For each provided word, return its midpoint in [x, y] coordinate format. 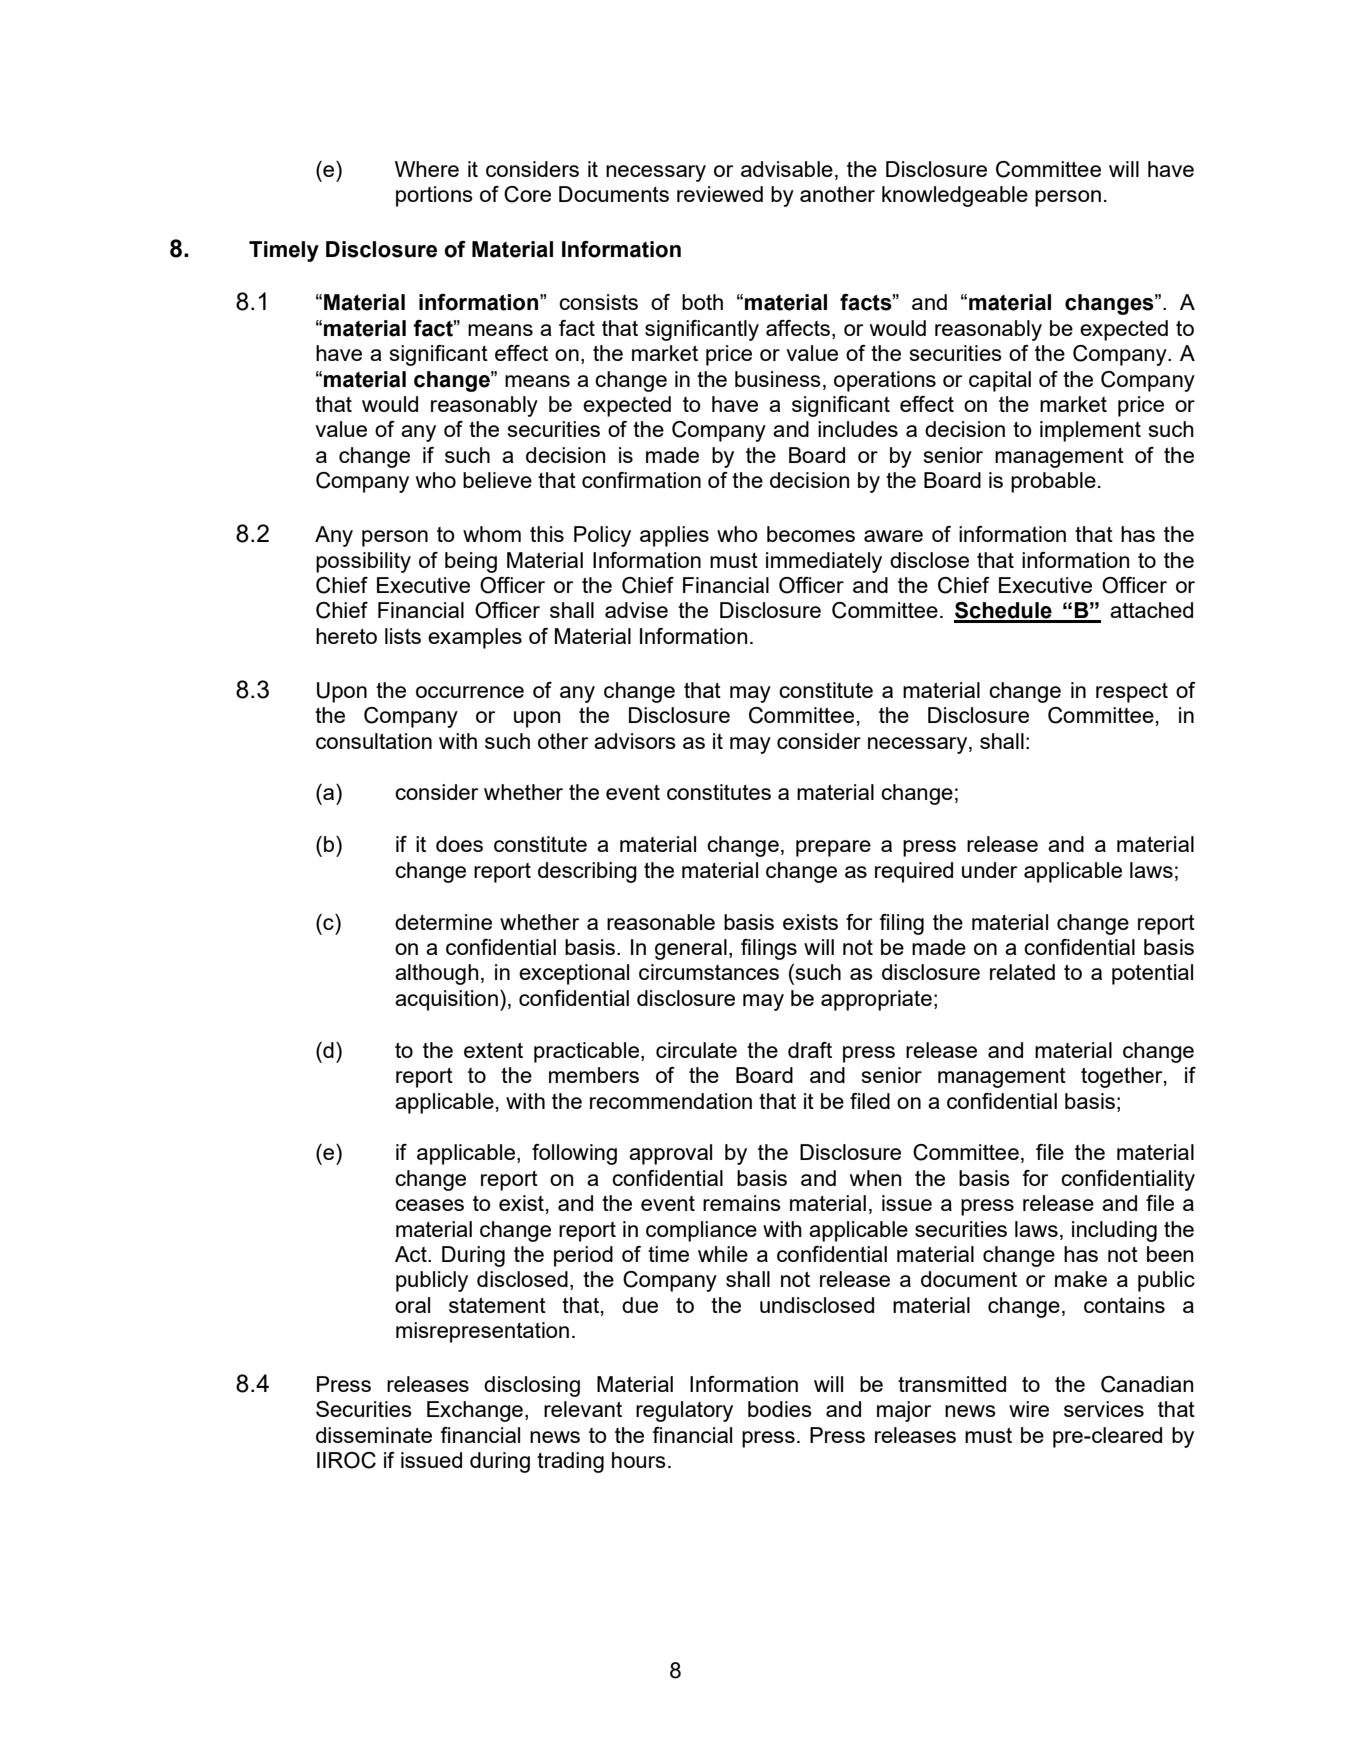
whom [492, 534]
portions [434, 196]
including [1114, 1231]
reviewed [720, 194]
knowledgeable [955, 196]
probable [1053, 482]
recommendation [671, 1101]
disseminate [374, 1435]
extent [493, 1050]
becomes [811, 534]
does [459, 844]
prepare [833, 848]
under [989, 870]
